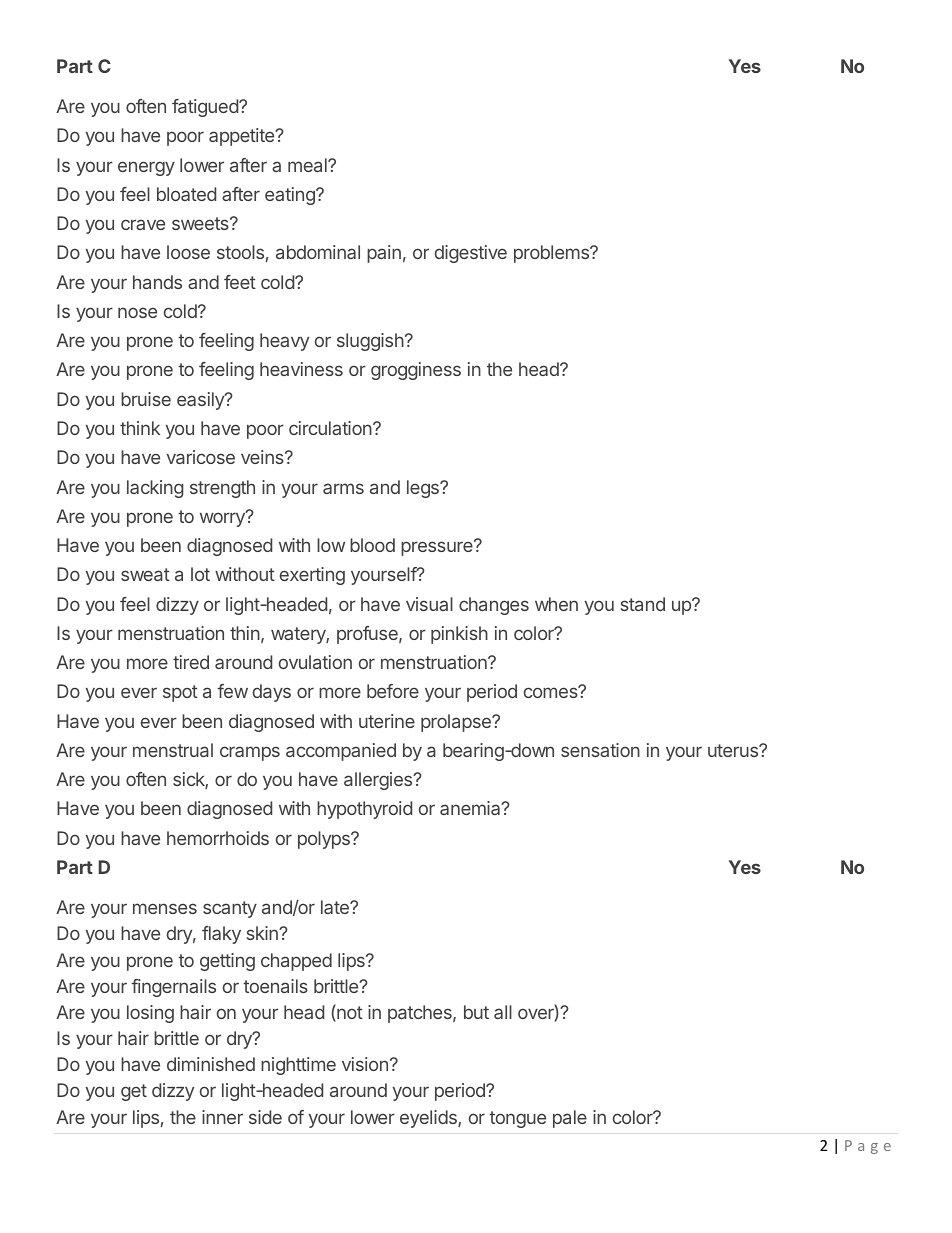  I want to click on problems, so click(552, 254).
